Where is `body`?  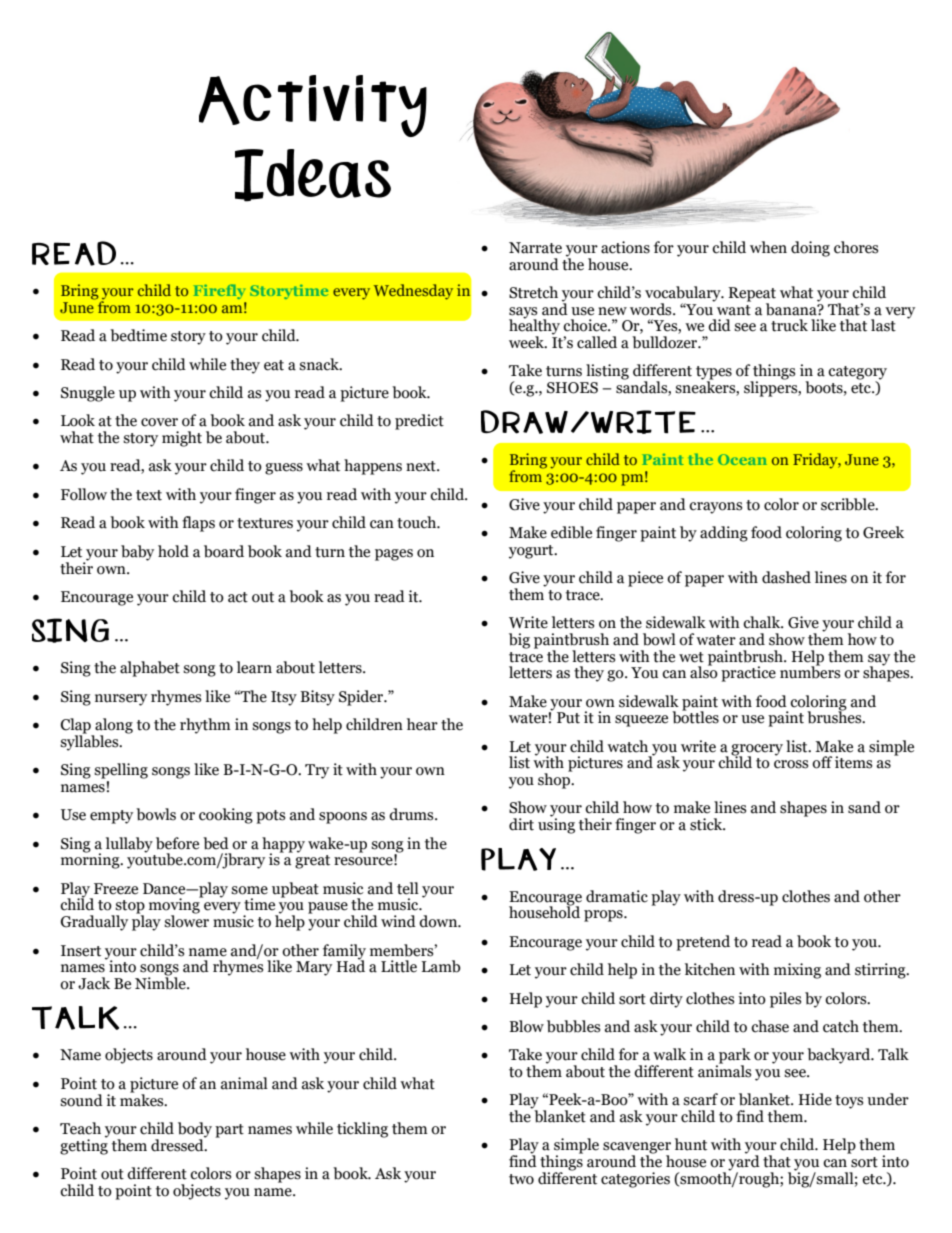
body is located at coordinates (195, 1131).
